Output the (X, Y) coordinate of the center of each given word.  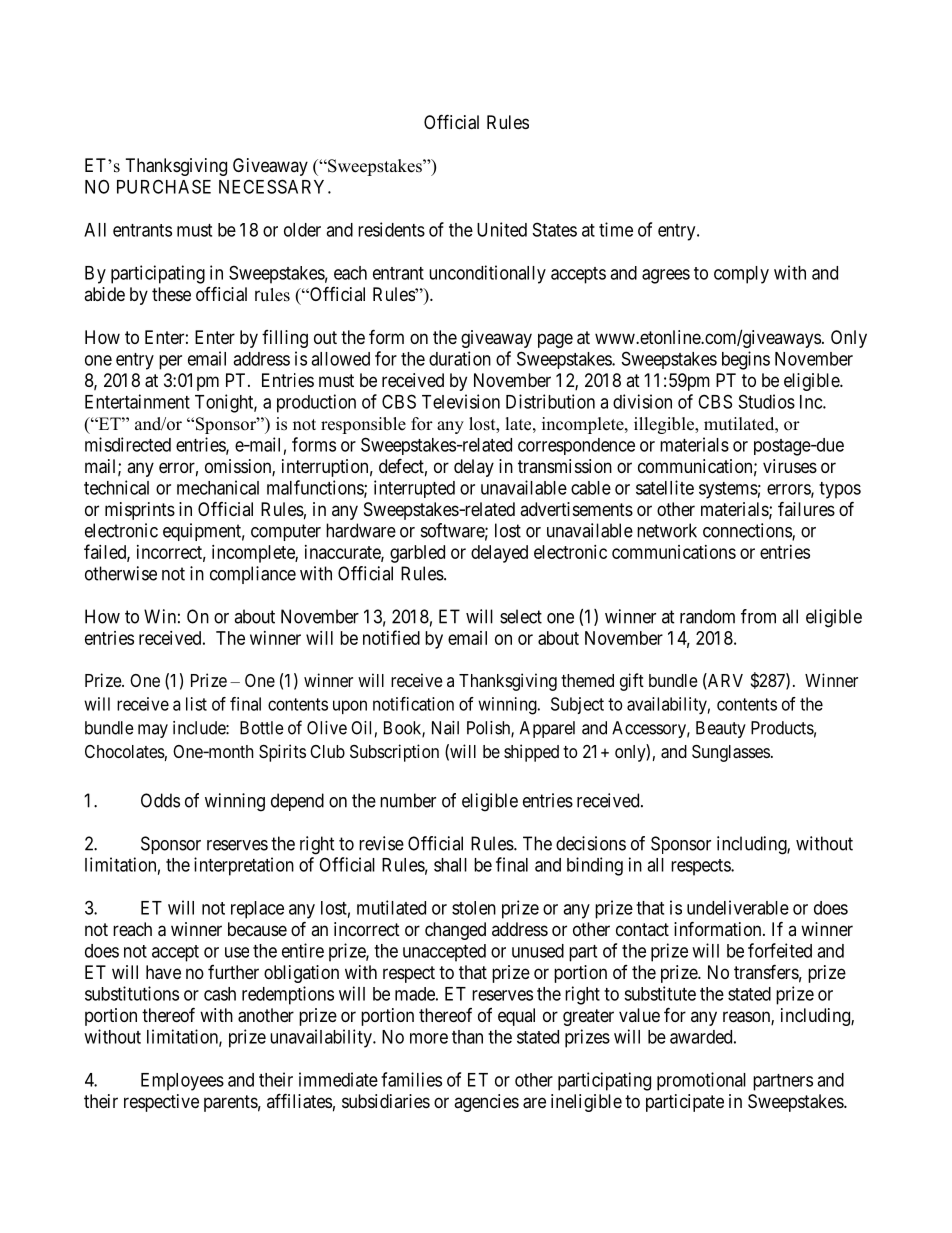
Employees (182, 1082)
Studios (767, 401)
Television (461, 401)
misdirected (128, 444)
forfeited (780, 950)
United (502, 229)
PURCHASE (164, 186)
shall (450, 865)
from (758, 616)
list (196, 704)
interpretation (244, 866)
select (521, 616)
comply (741, 275)
